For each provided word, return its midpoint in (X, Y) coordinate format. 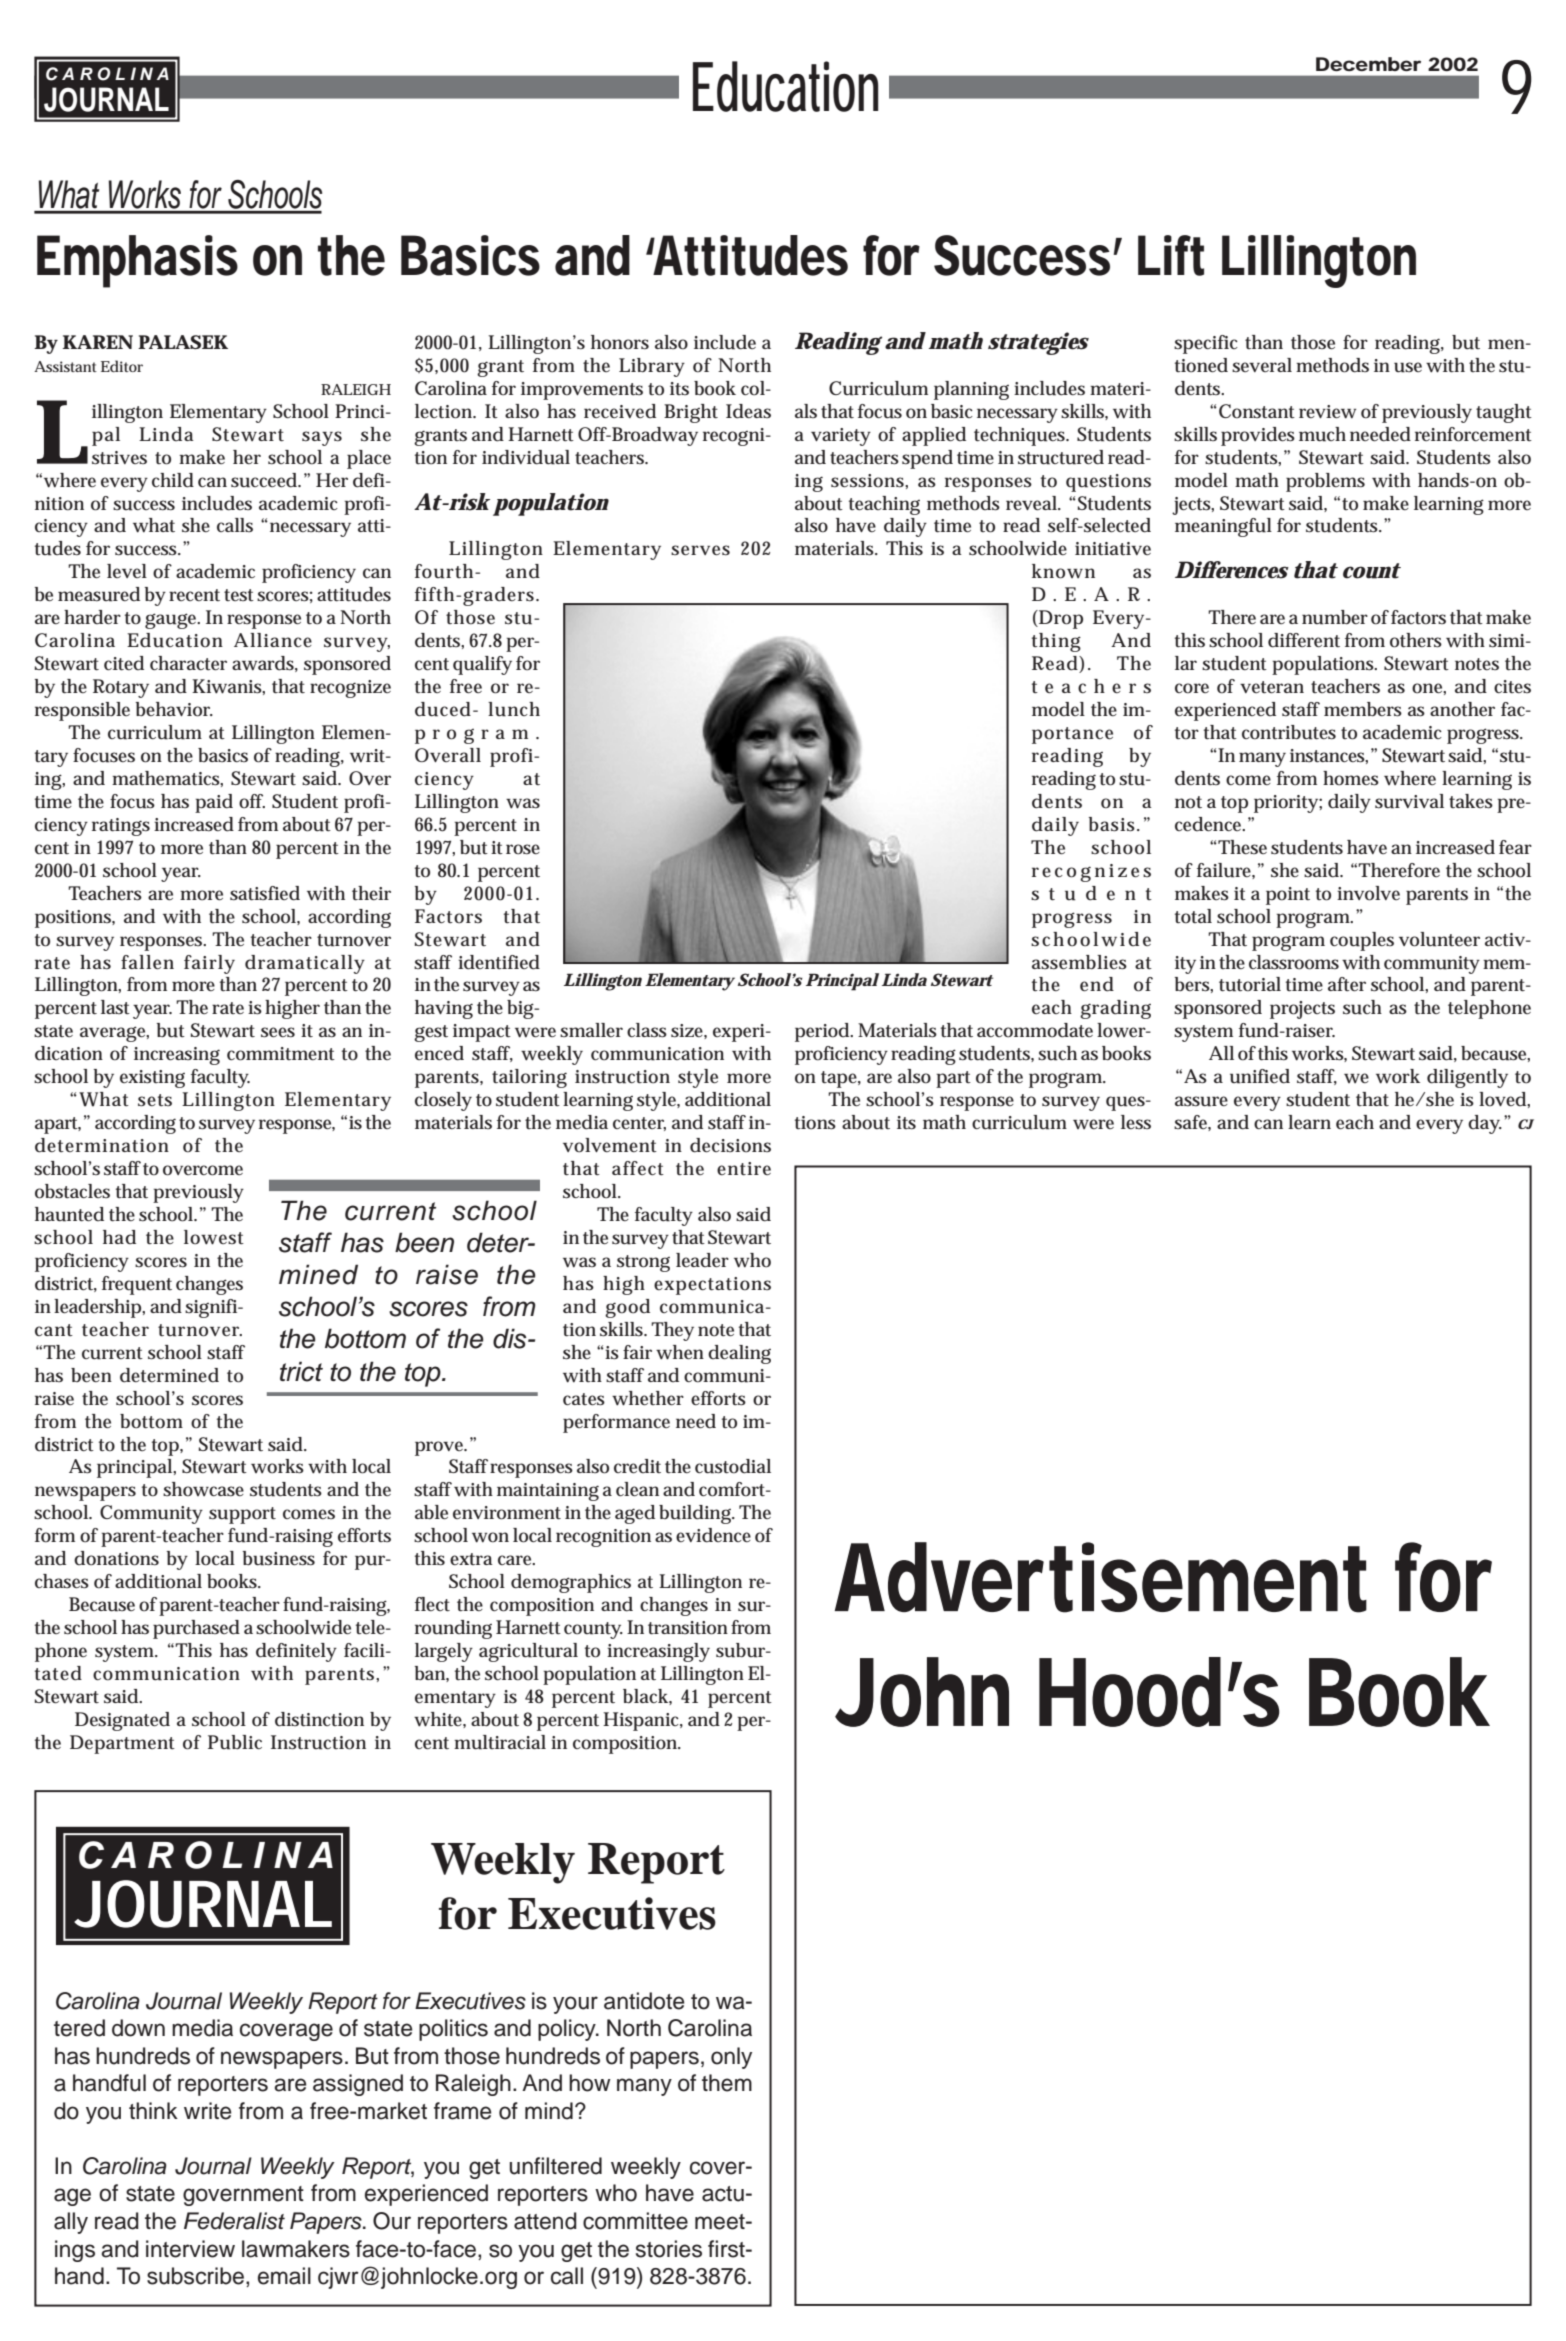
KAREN (98, 342)
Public (235, 1742)
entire (744, 1169)
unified (1260, 1076)
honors (620, 342)
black (647, 1697)
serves (700, 550)
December (1368, 64)
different (1304, 640)
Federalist (234, 2221)
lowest (214, 1237)
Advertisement (1101, 1577)
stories (669, 2249)
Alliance (273, 640)
